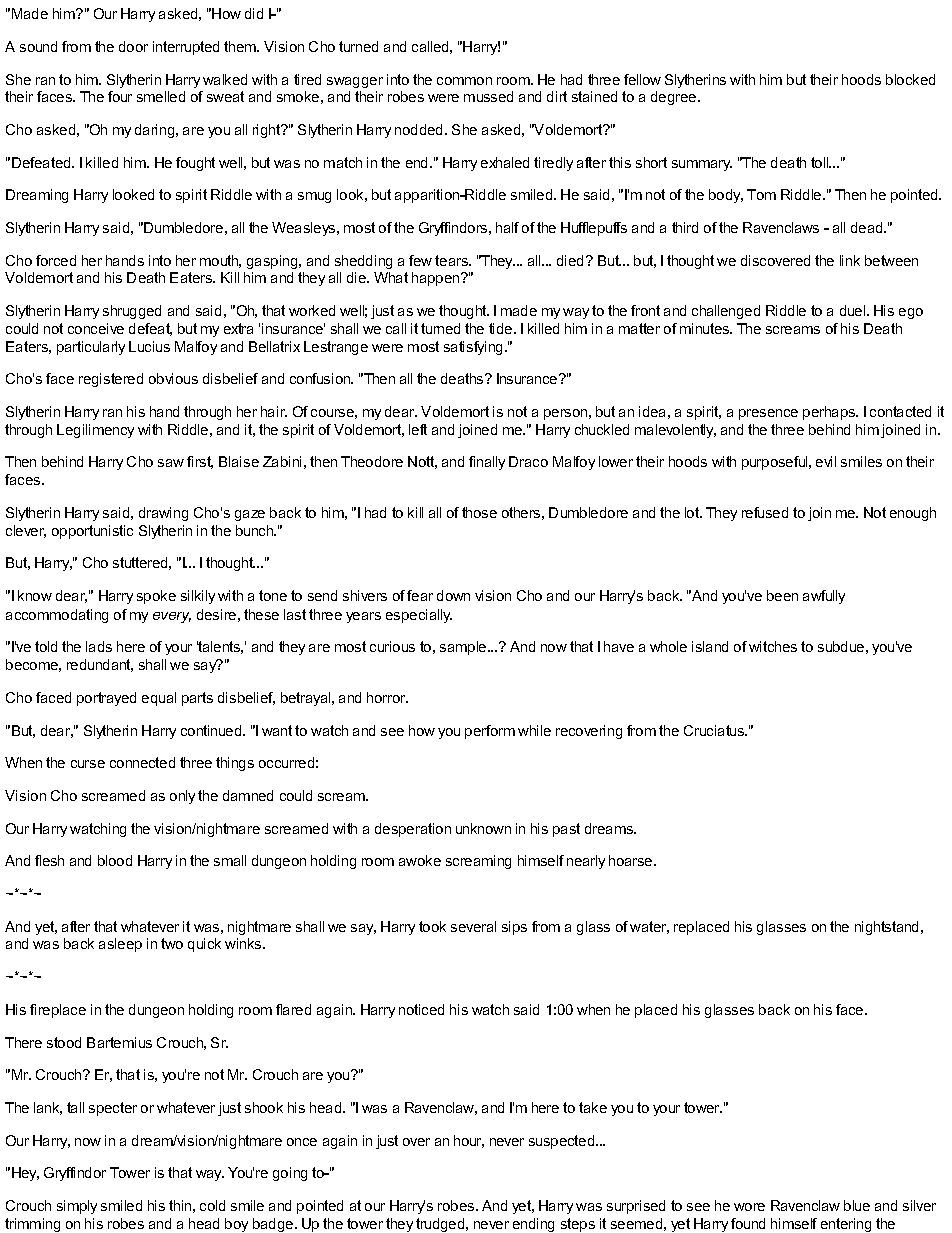 The image size is (952, 1233). Describe the element at coordinates (857, 1205) in the screenshot. I see `blue` at that location.
